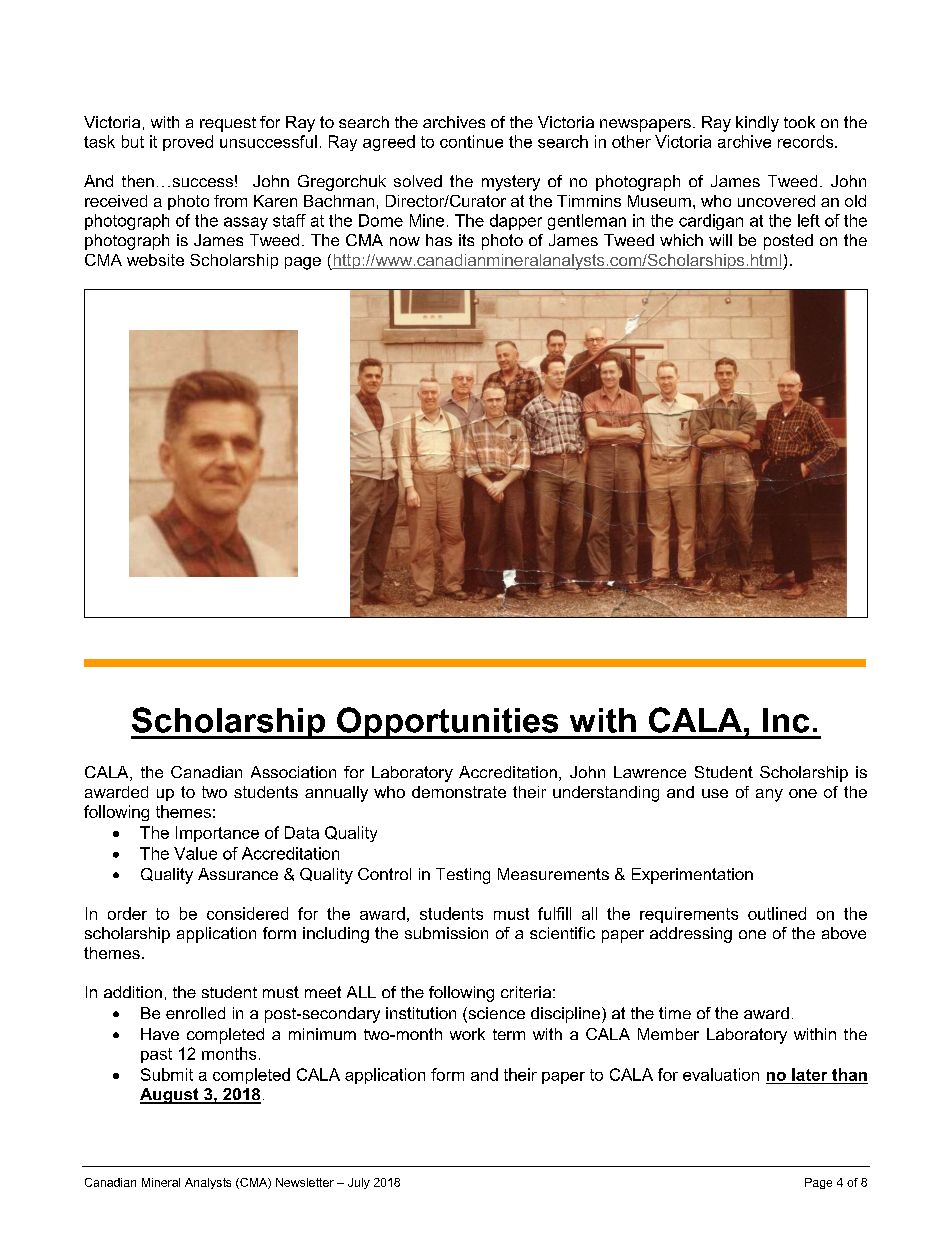 This screenshot has width=952, height=1233. I want to click on continue, so click(471, 141).
